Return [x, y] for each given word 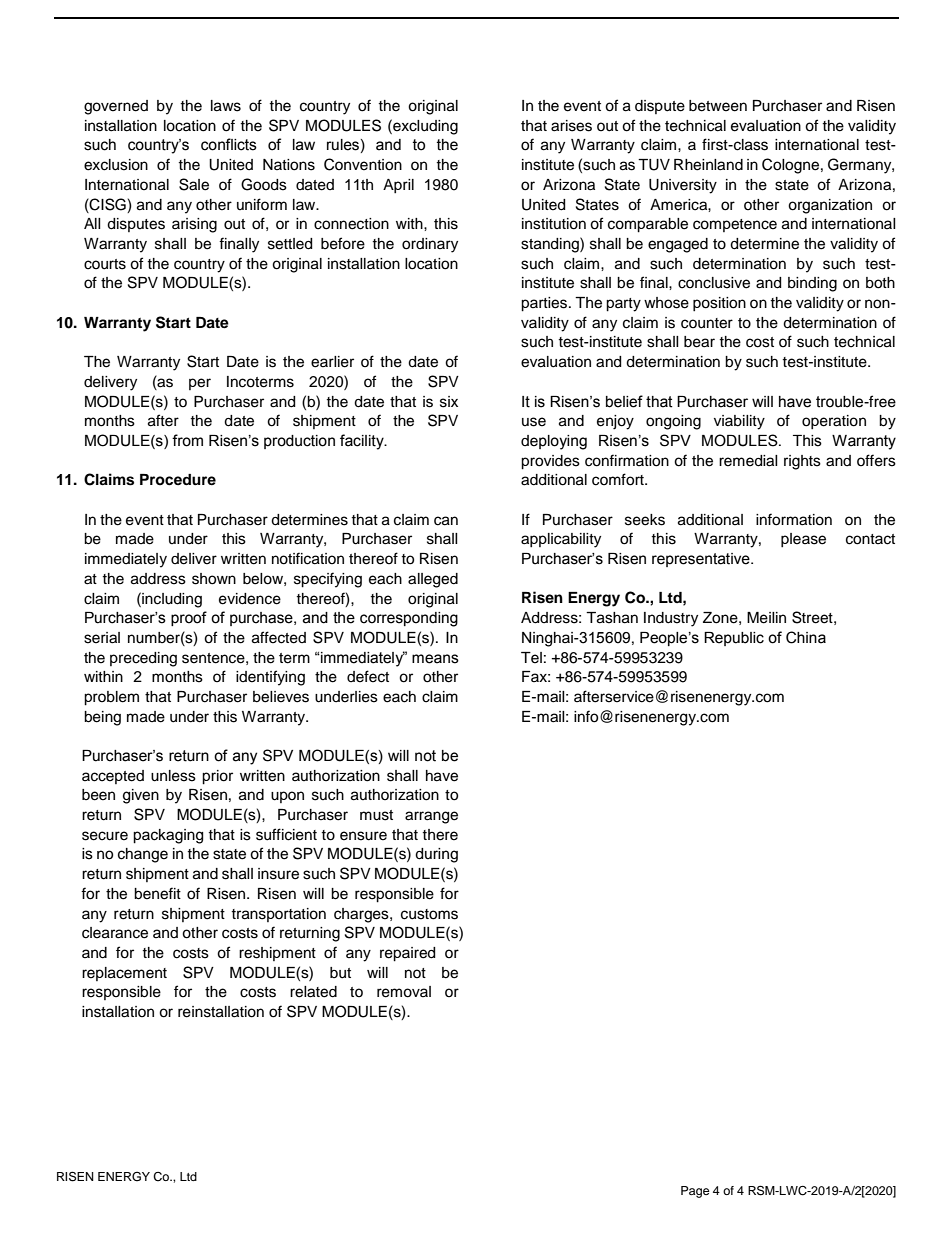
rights [802, 462]
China [806, 637]
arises [571, 126]
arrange [431, 817]
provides [550, 462]
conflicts [229, 144]
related [313, 992]
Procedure [178, 480]
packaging [168, 836]
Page [695, 1192]
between [718, 106]
